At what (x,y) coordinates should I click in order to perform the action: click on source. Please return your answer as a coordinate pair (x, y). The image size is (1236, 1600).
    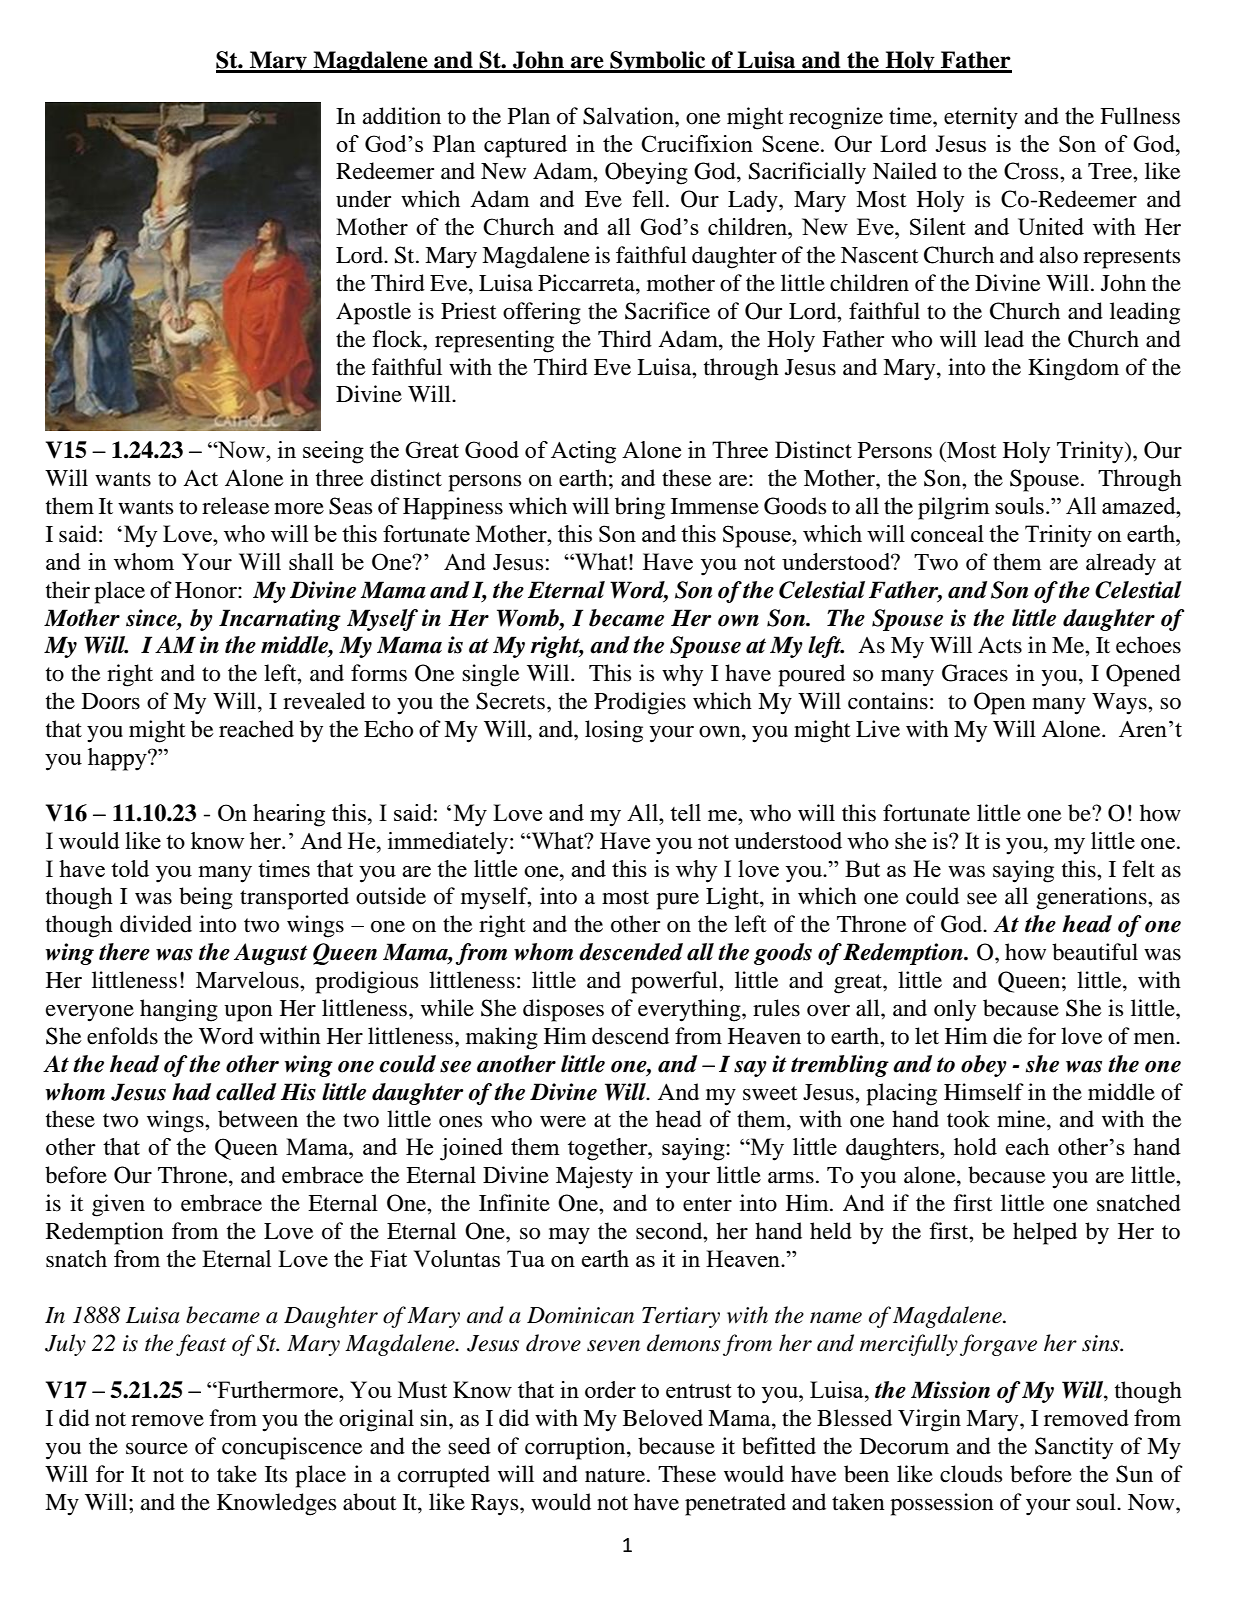
    Looking at the image, I should click on (157, 1449).
